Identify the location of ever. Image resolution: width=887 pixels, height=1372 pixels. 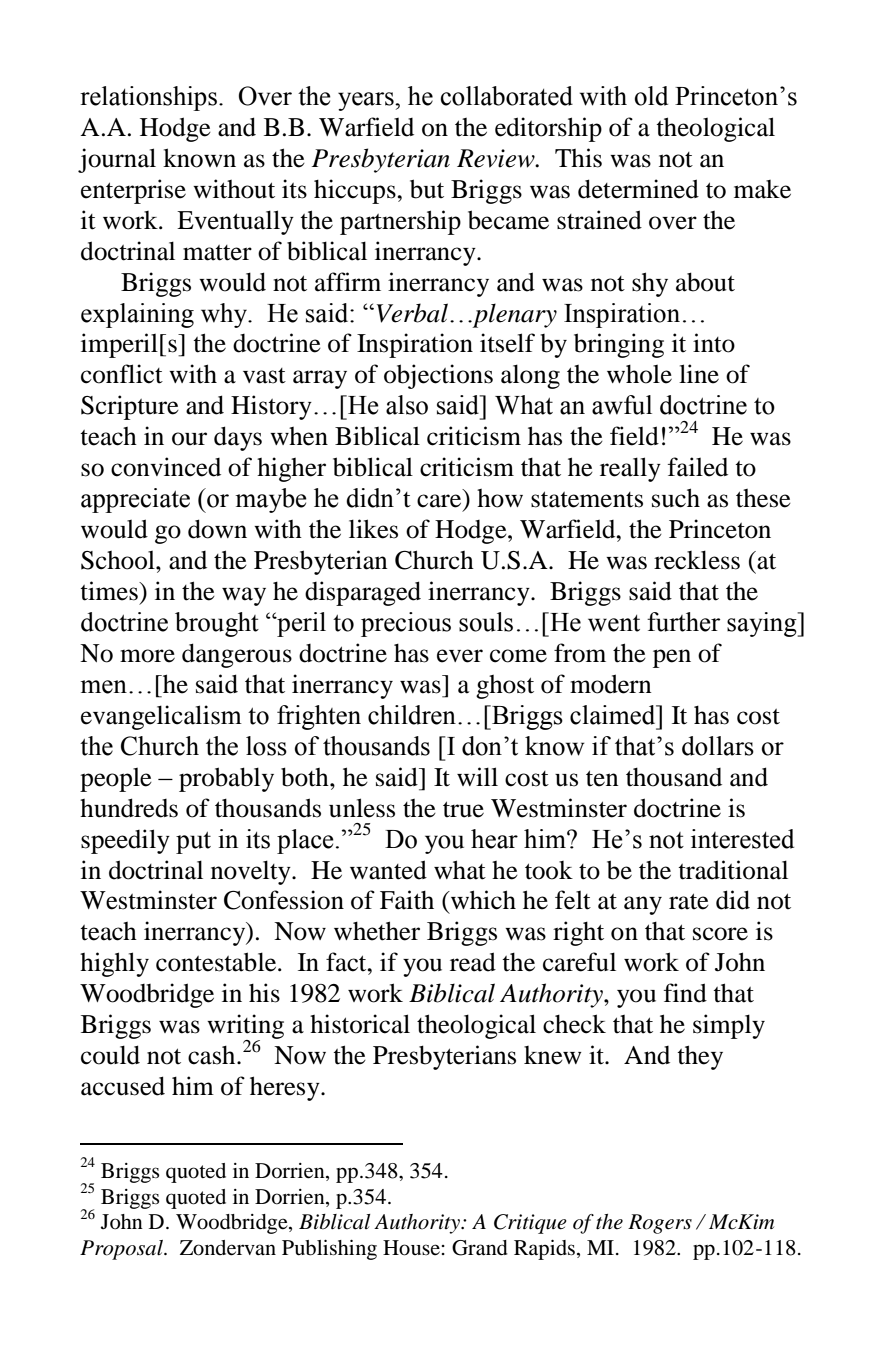
(460, 656).
